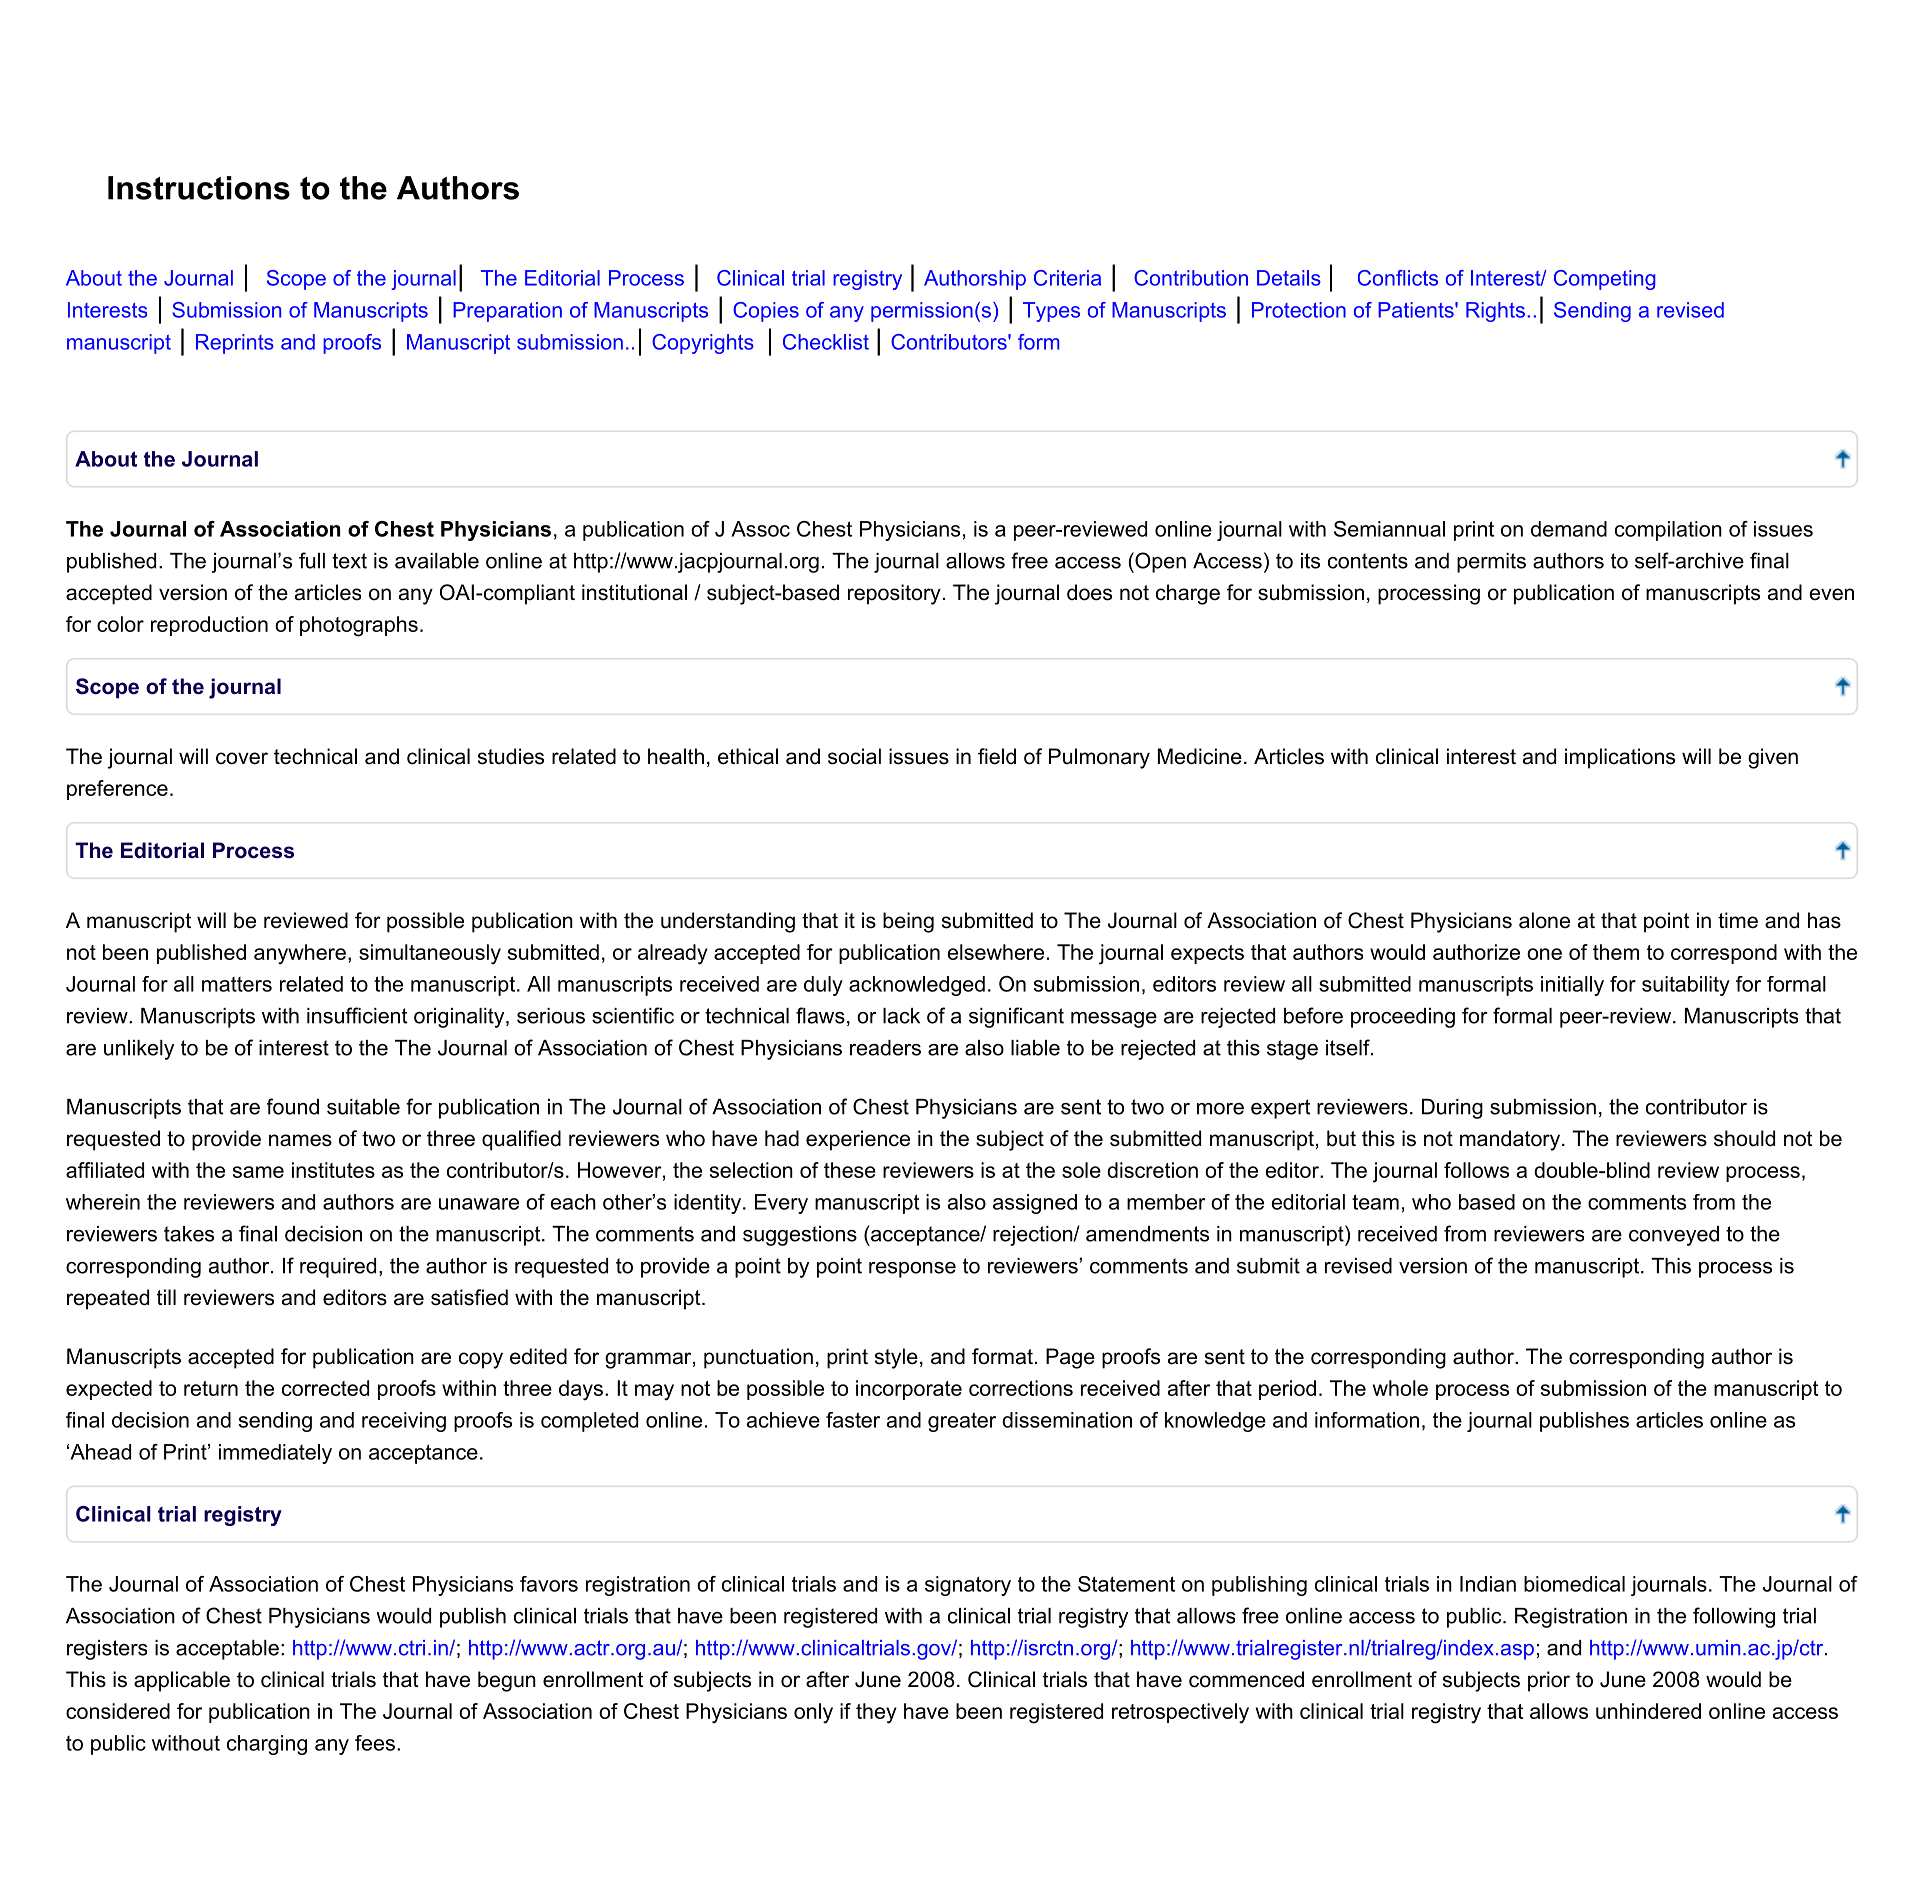  Describe the element at coordinates (896, 1358) in the page. I see `style` at that location.
